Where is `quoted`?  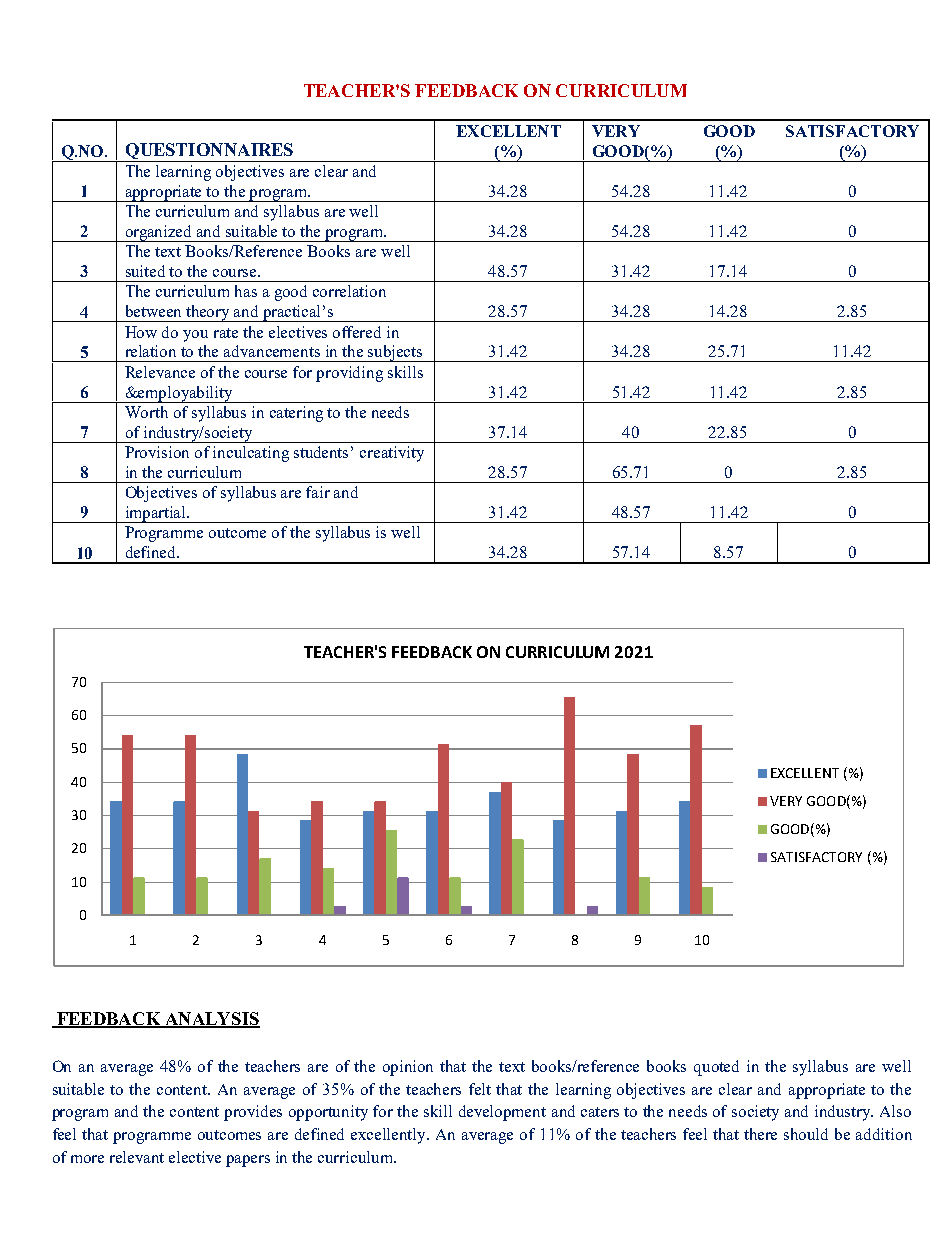 quoted is located at coordinates (716, 1068).
